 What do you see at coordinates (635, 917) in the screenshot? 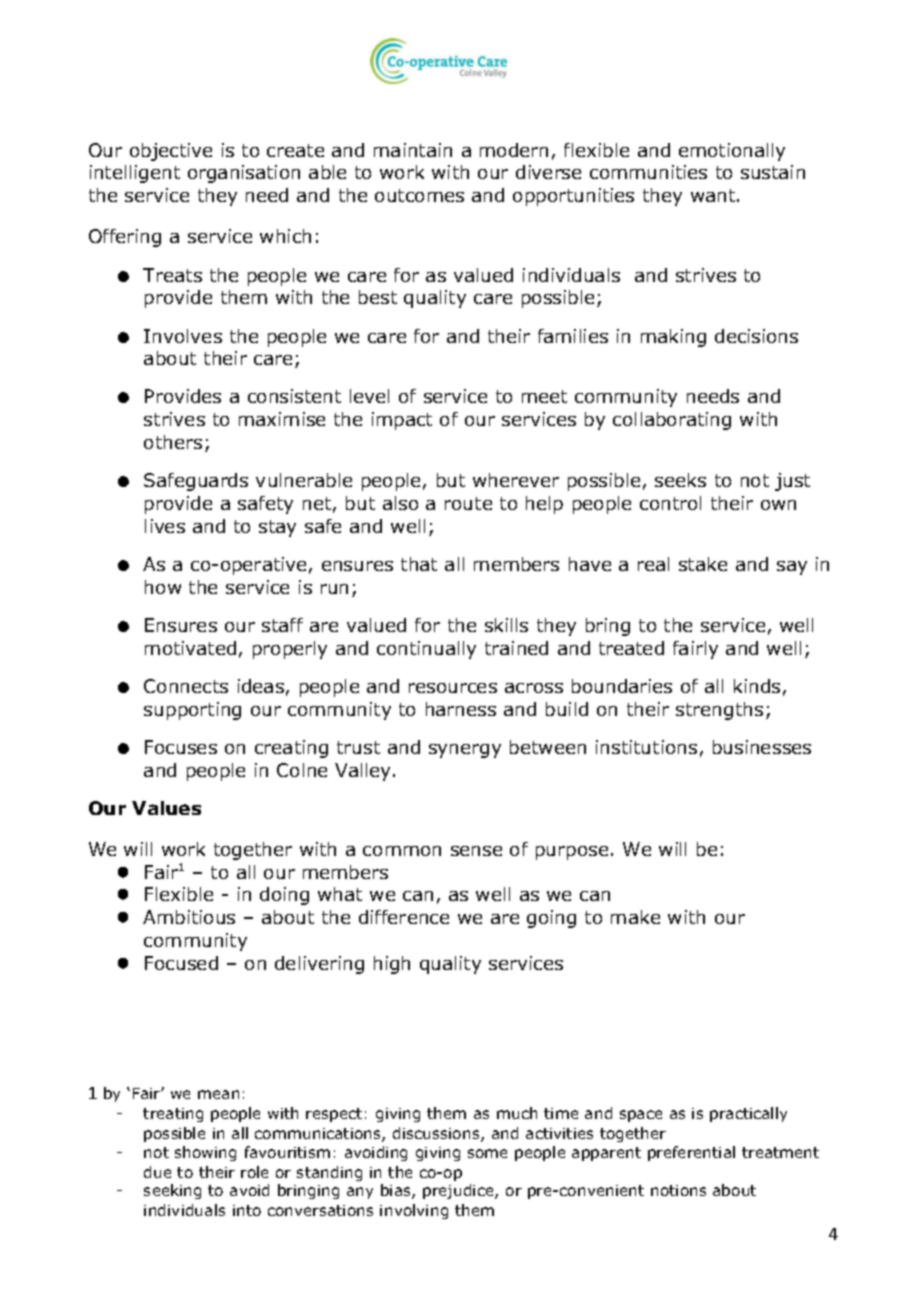
I see `make` at bounding box center [635, 917].
